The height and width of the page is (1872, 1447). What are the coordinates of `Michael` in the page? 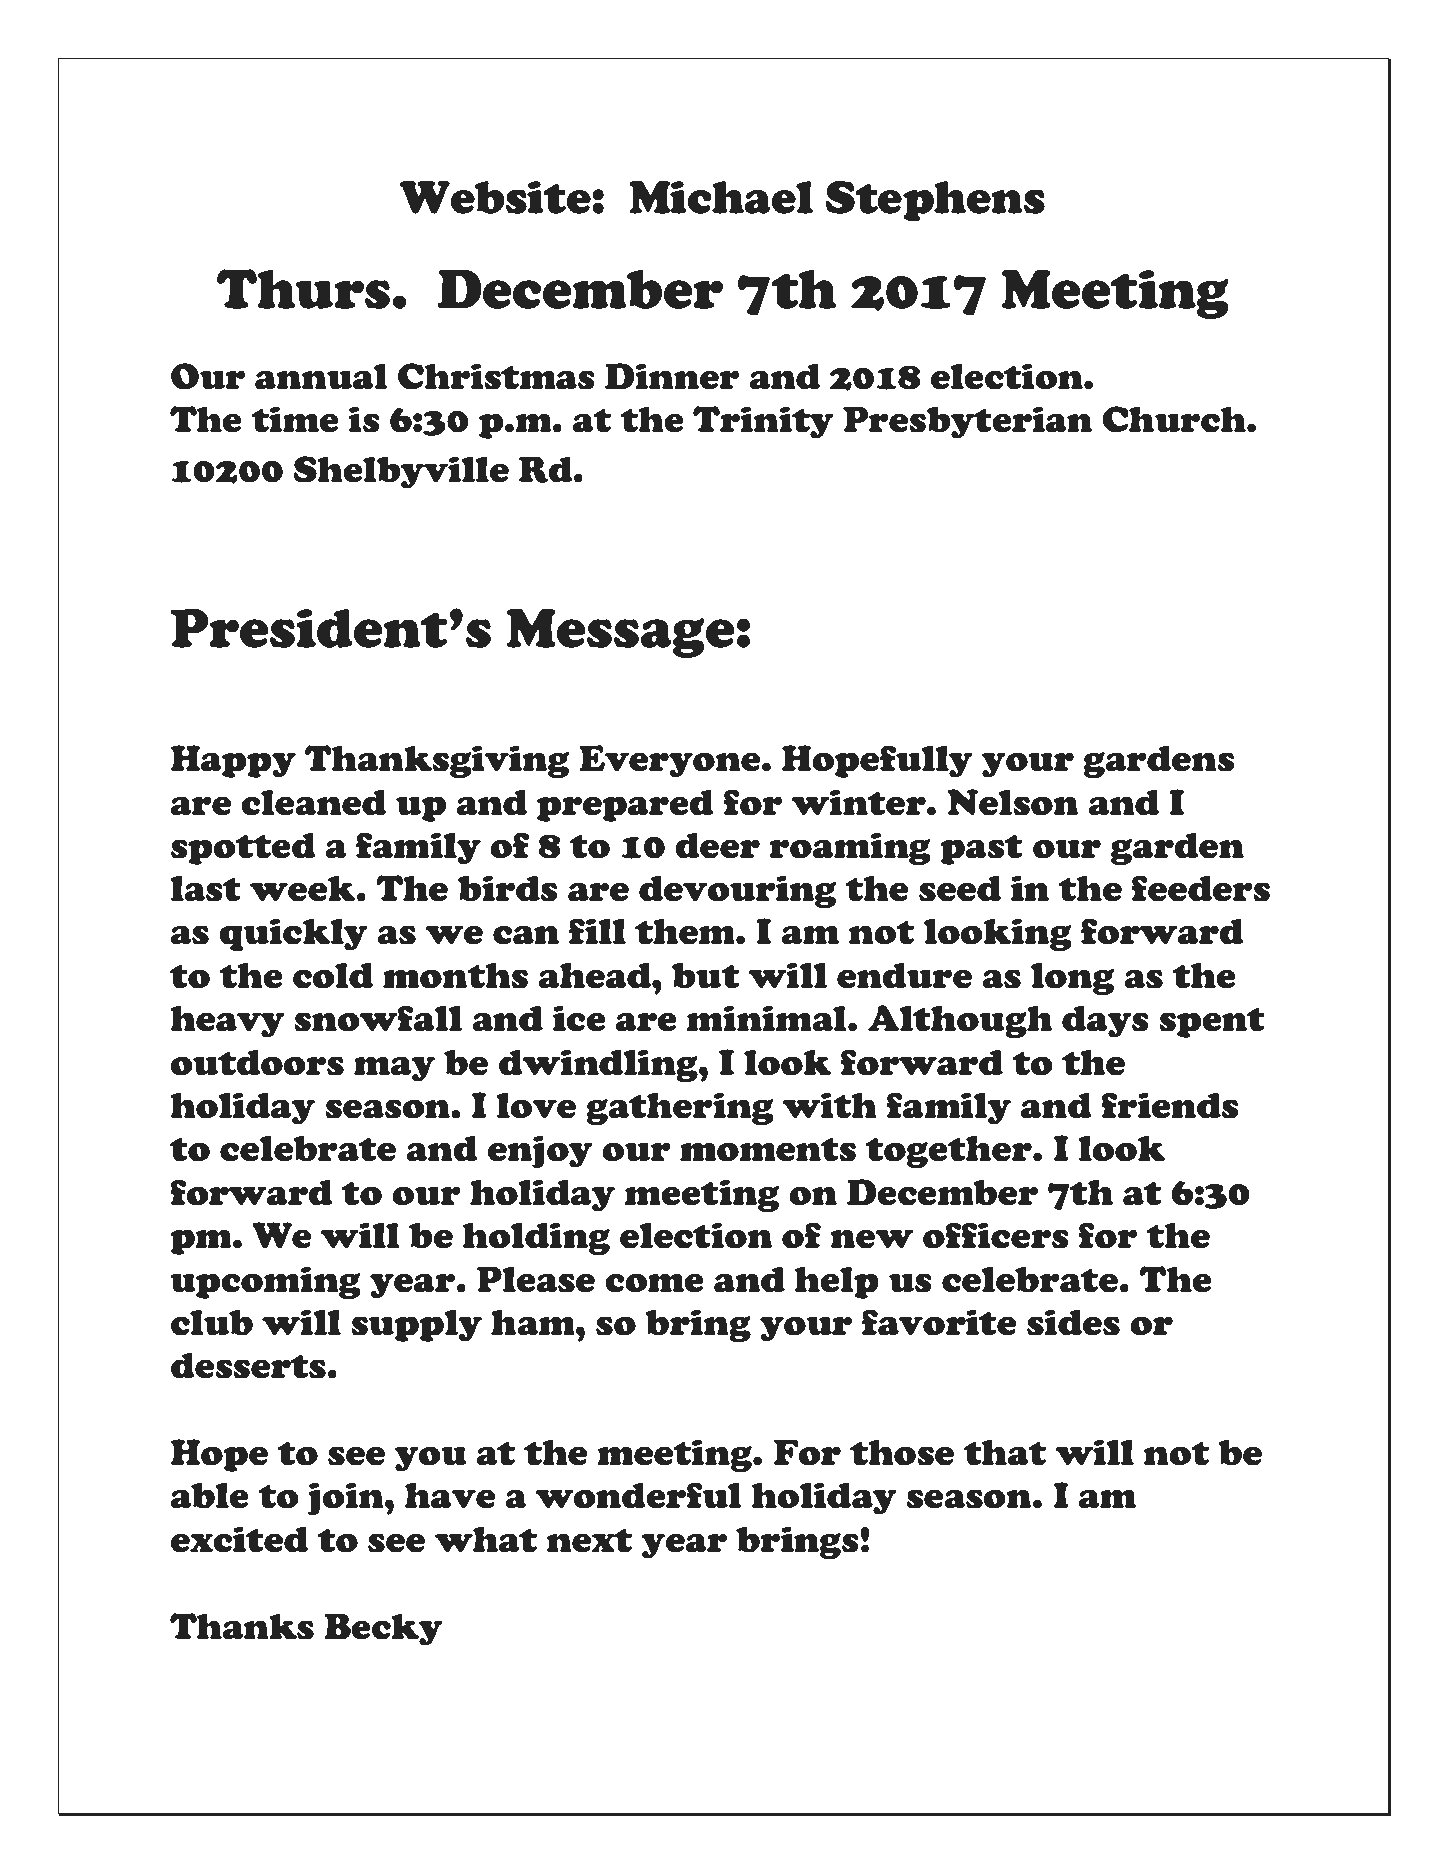 It's located at (721, 197).
